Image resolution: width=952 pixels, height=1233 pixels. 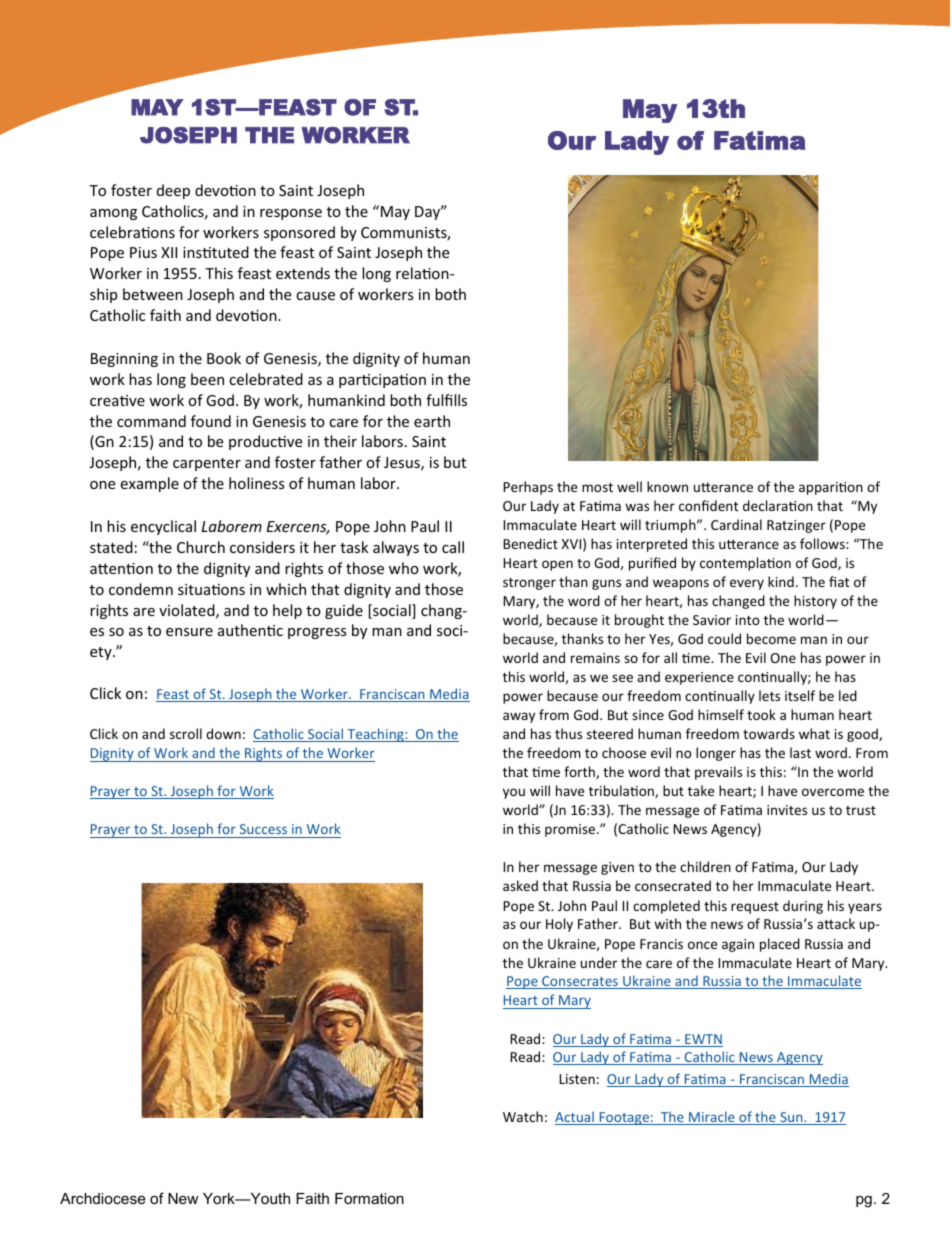 What do you see at coordinates (831, 488) in the page?
I see `apparition` at bounding box center [831, 488].
